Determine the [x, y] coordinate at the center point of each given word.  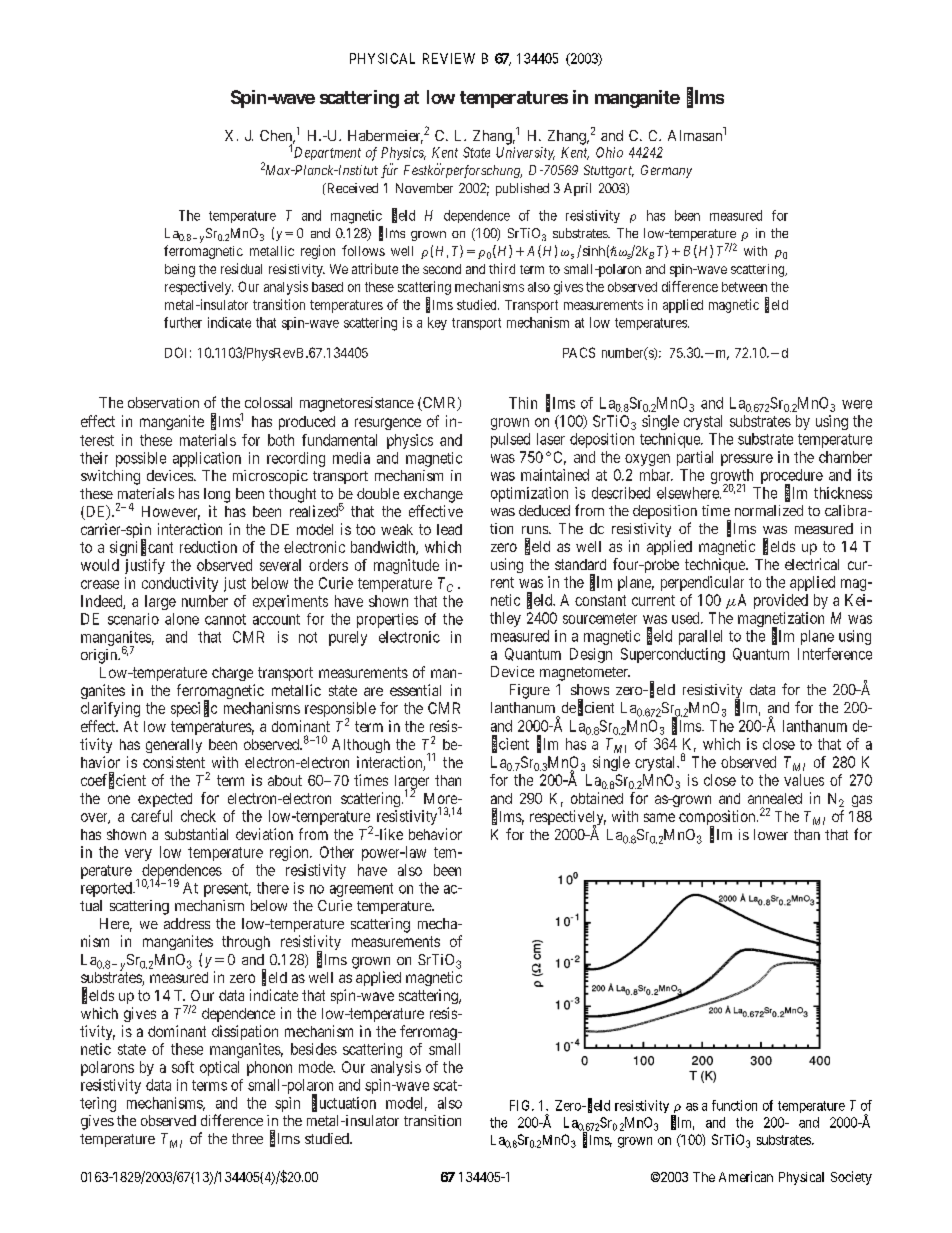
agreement [361, 890]
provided [781, 601]
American [746, 1176]
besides [314, 1049]
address [187, 923]
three [247, 1138]
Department [327, 153]
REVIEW [449, 58]
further [183, 322]
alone [182, 619]
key [437, 323]
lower [771, 834]
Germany [666, 171]
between [744, 287]
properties [387, 620]
